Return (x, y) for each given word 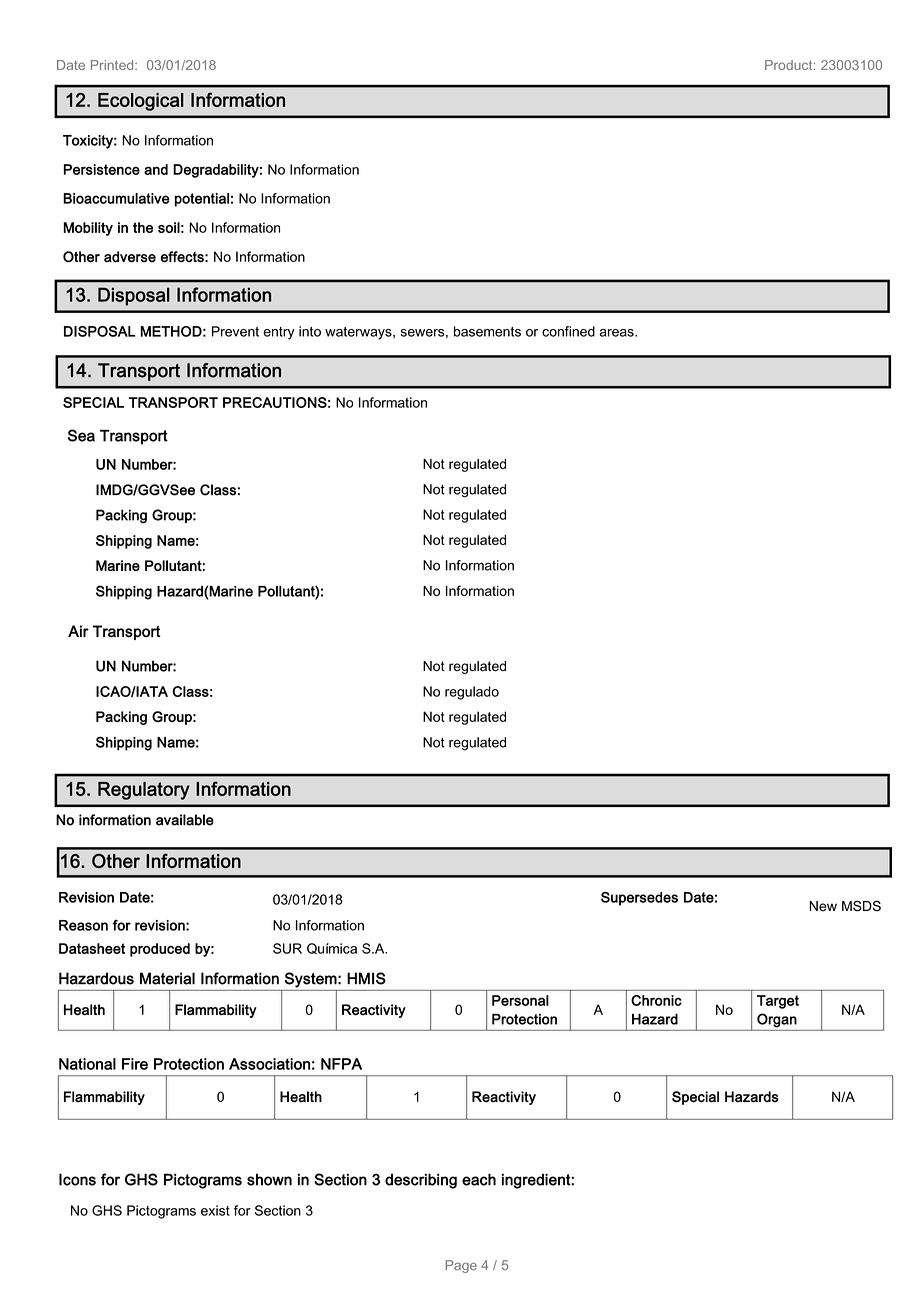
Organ (777, 1020)
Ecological (141, 102)
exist (215, 1210)
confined (568, 331)
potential (202, 200)
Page (461, 1266)
